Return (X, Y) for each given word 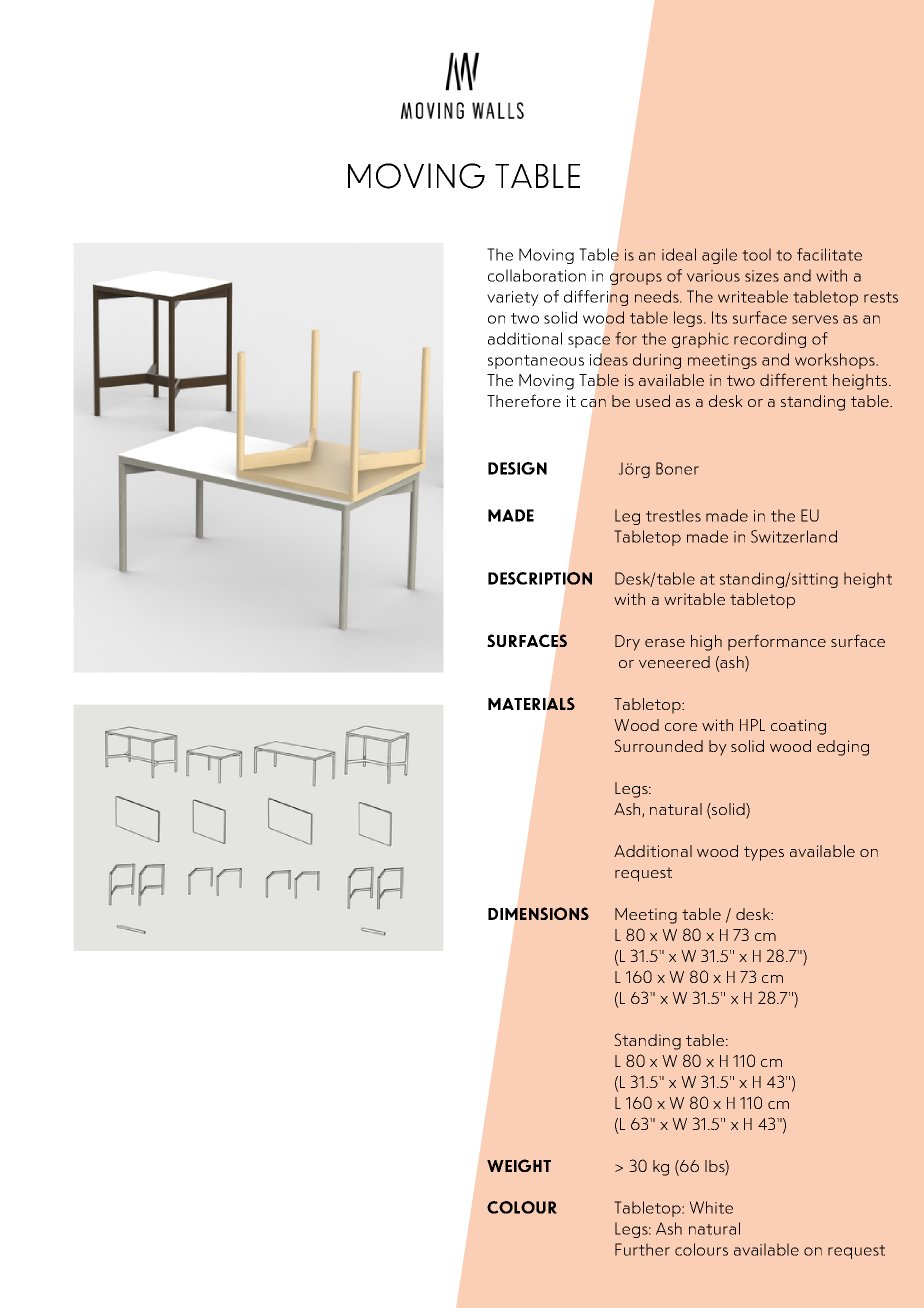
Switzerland (794, 536)
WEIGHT (519, 1165)
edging (843, 748)
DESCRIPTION (540, 578)
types (764, 853)
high (706, 643)
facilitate (829, 254)
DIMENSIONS (538, 913)
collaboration (537, 275)
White (711, 1207)
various (713, 276)
